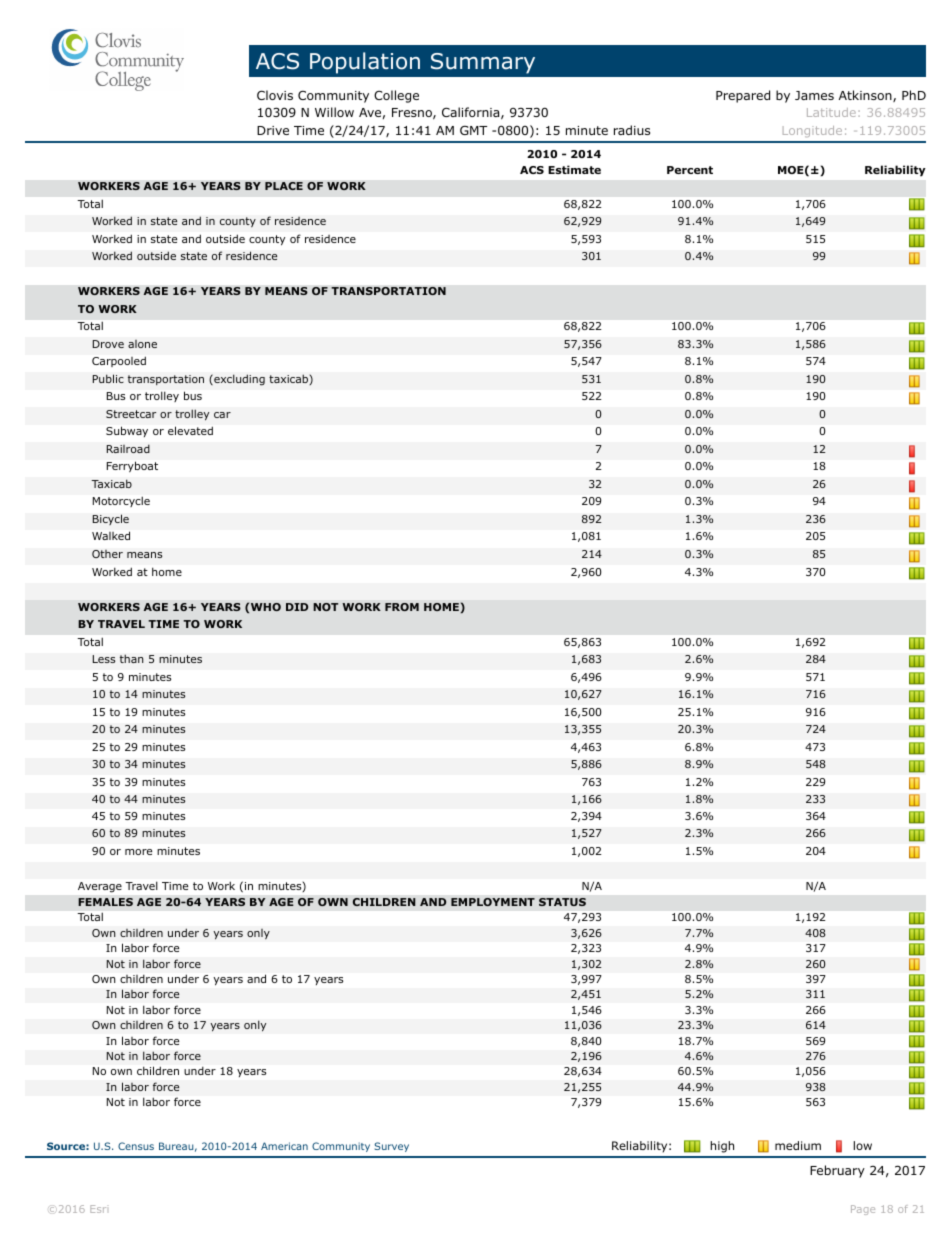  What do you see at coordinates (562, 902) in the document?
I see `STATUS` at bounding box center [562, 902].
